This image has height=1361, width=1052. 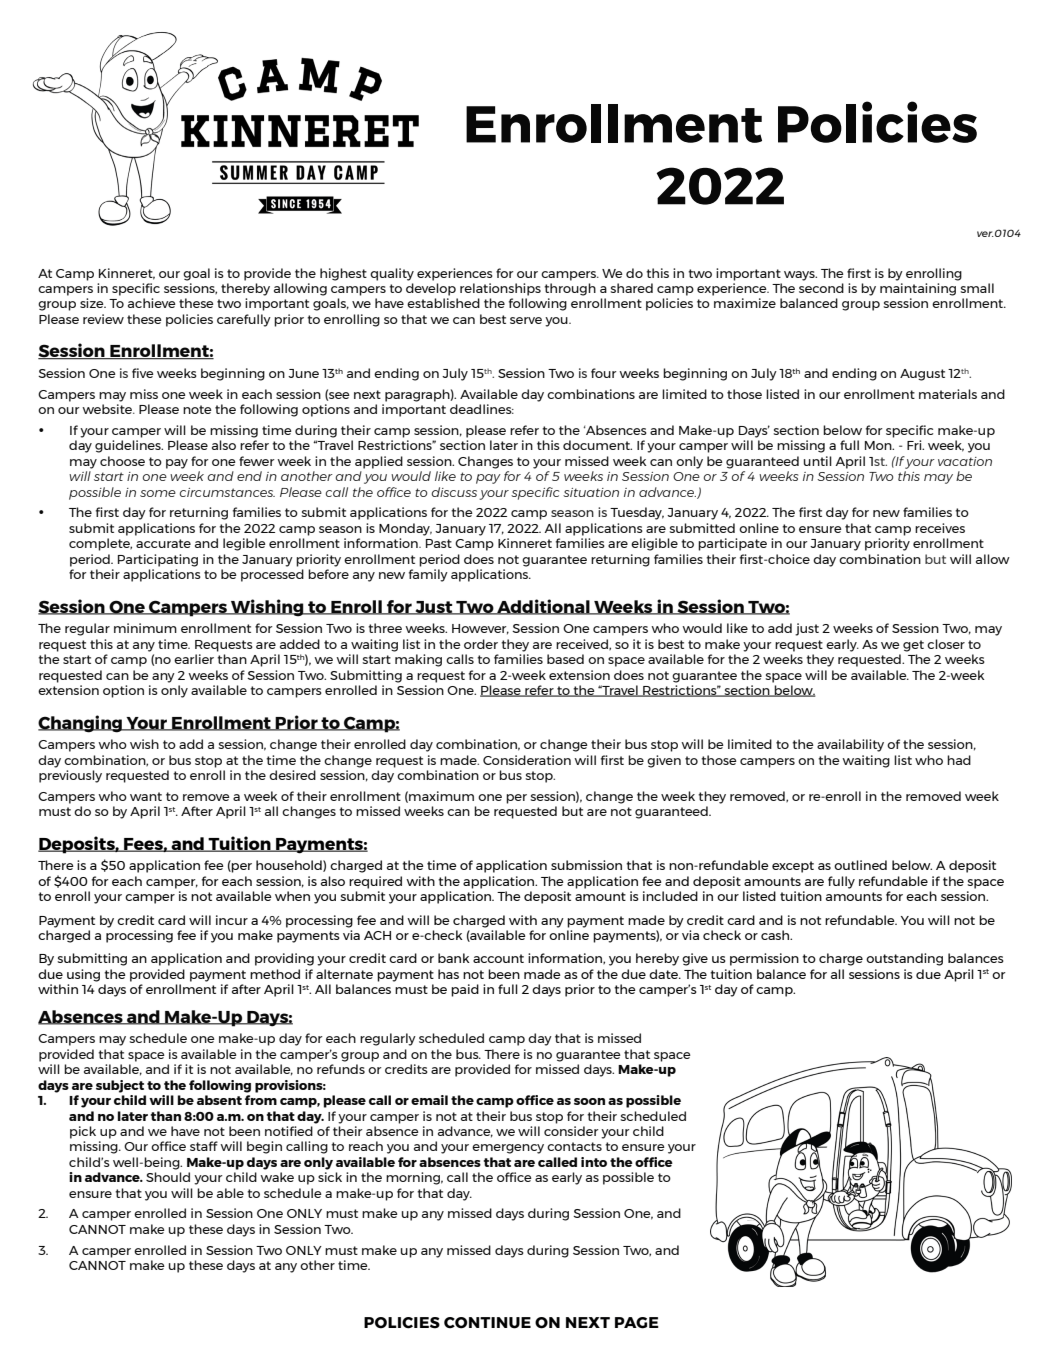 What do you see at coordinates (526, 320) in the image?
I see `serve` at bounding box center [526, 320].
